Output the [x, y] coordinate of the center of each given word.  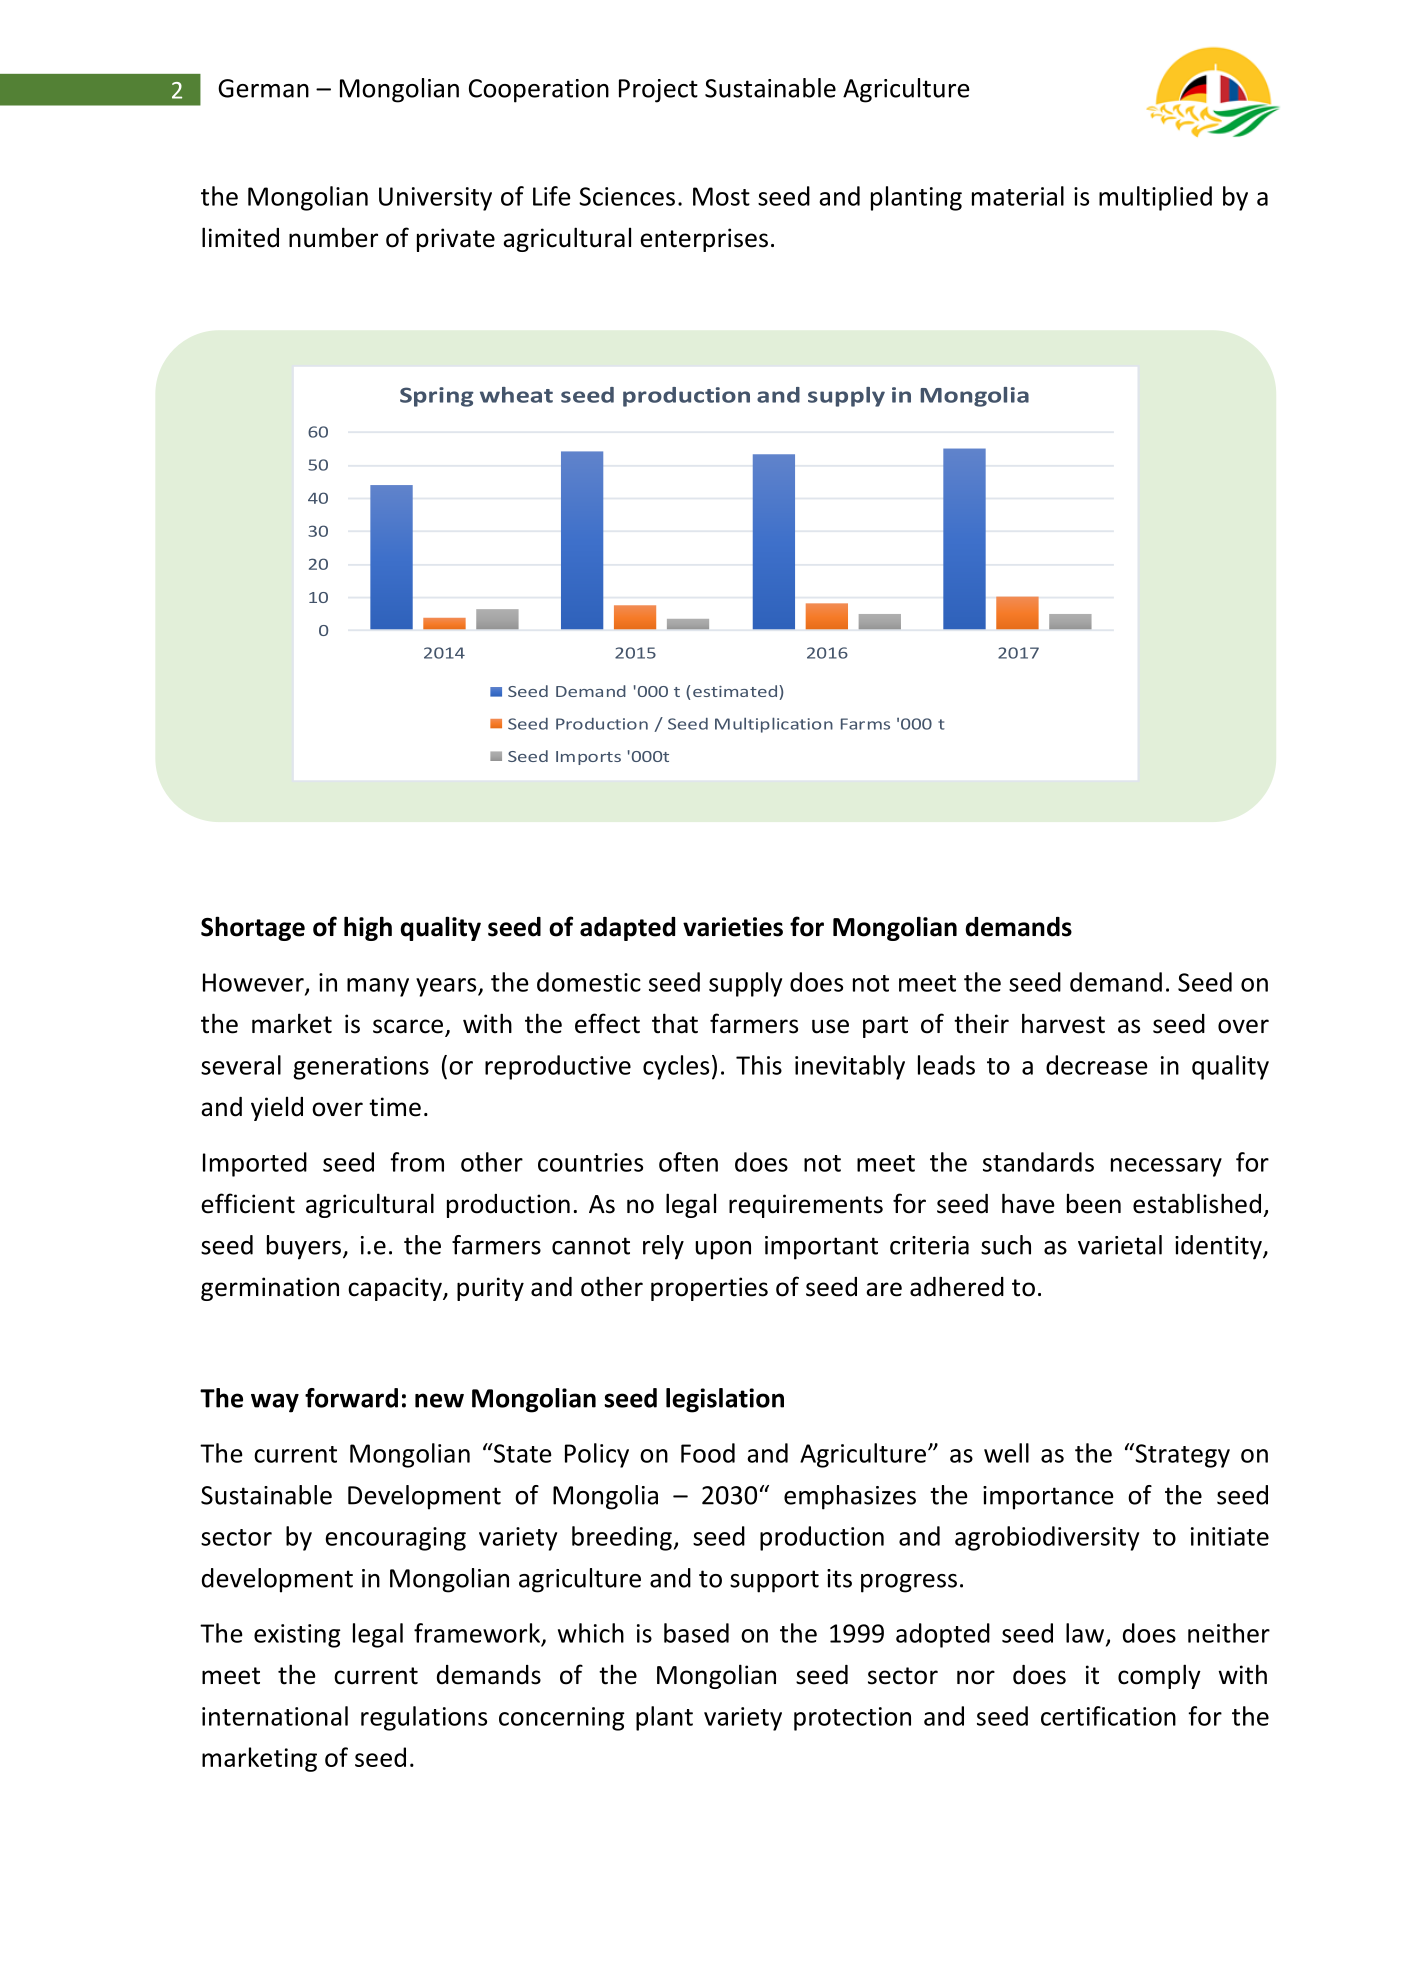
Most [721, 196]
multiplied [1155, 198]
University [435, 199]
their [981, 1023]
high [368, 928]
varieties [733, 927]
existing [297, 1636]
